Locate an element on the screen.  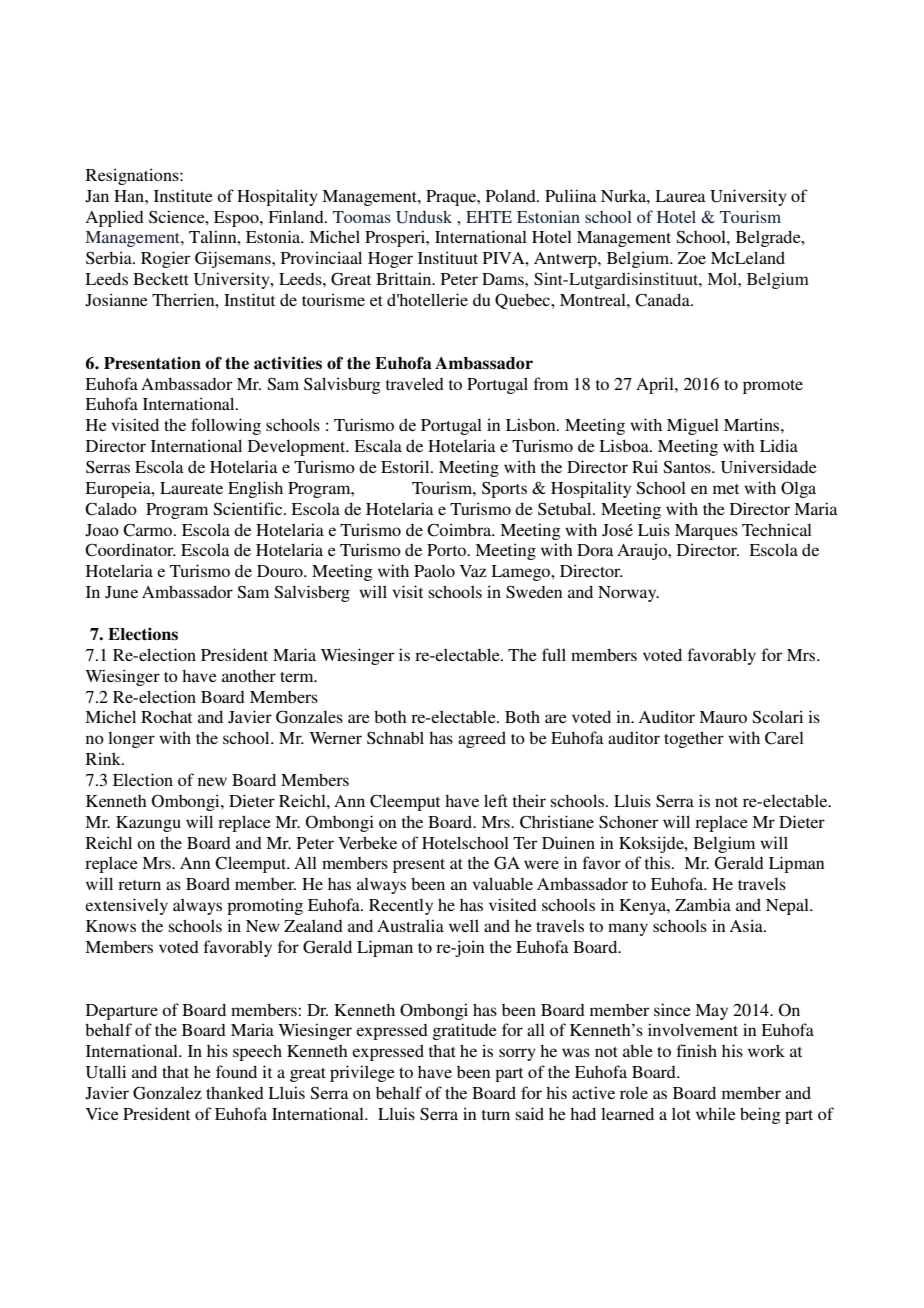
Zoe is located at coordinates (692, 258).
